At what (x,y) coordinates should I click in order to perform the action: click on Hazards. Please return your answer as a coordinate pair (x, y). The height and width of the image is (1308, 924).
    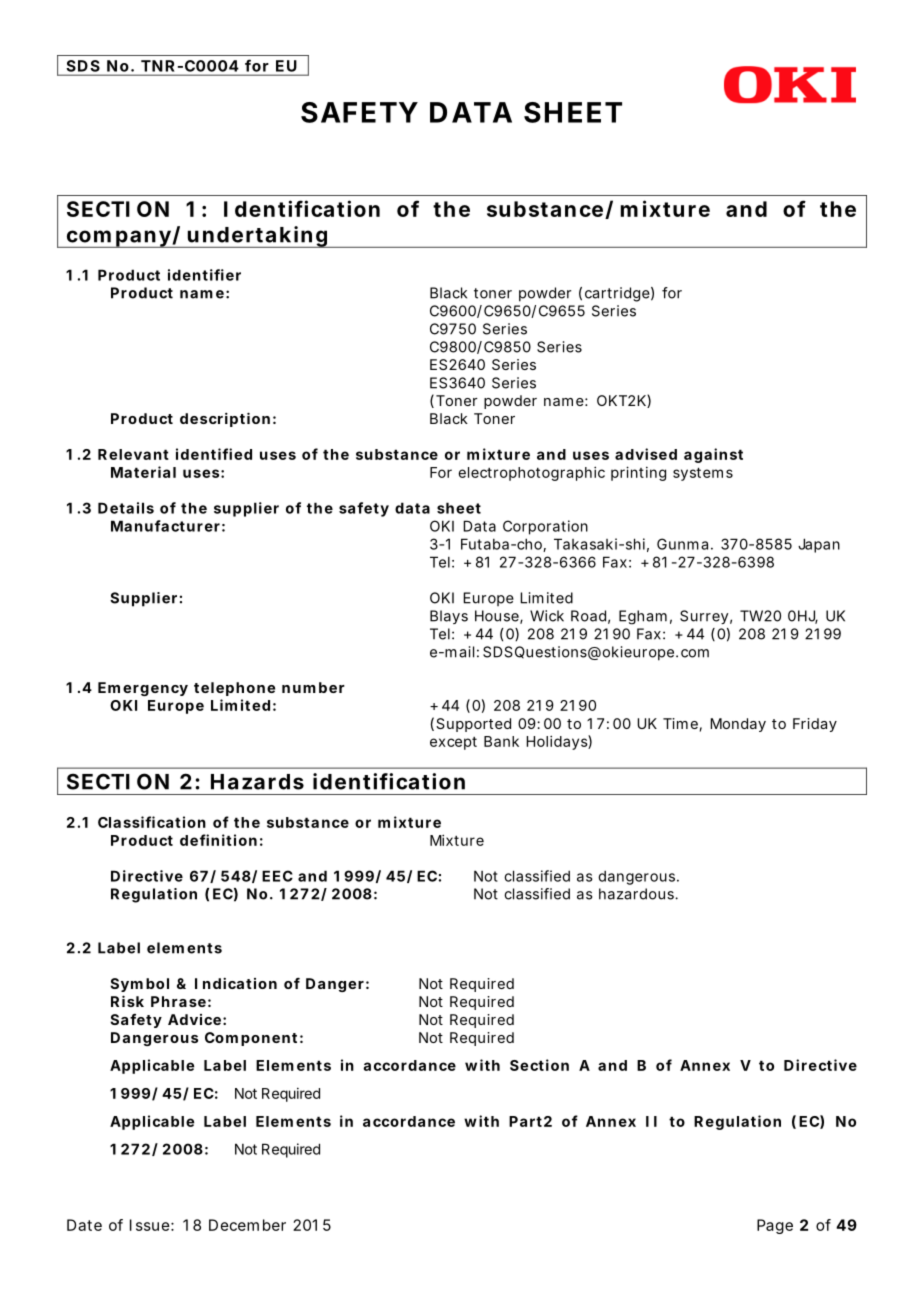
    Looking at the image, I should click on (257, 782).
